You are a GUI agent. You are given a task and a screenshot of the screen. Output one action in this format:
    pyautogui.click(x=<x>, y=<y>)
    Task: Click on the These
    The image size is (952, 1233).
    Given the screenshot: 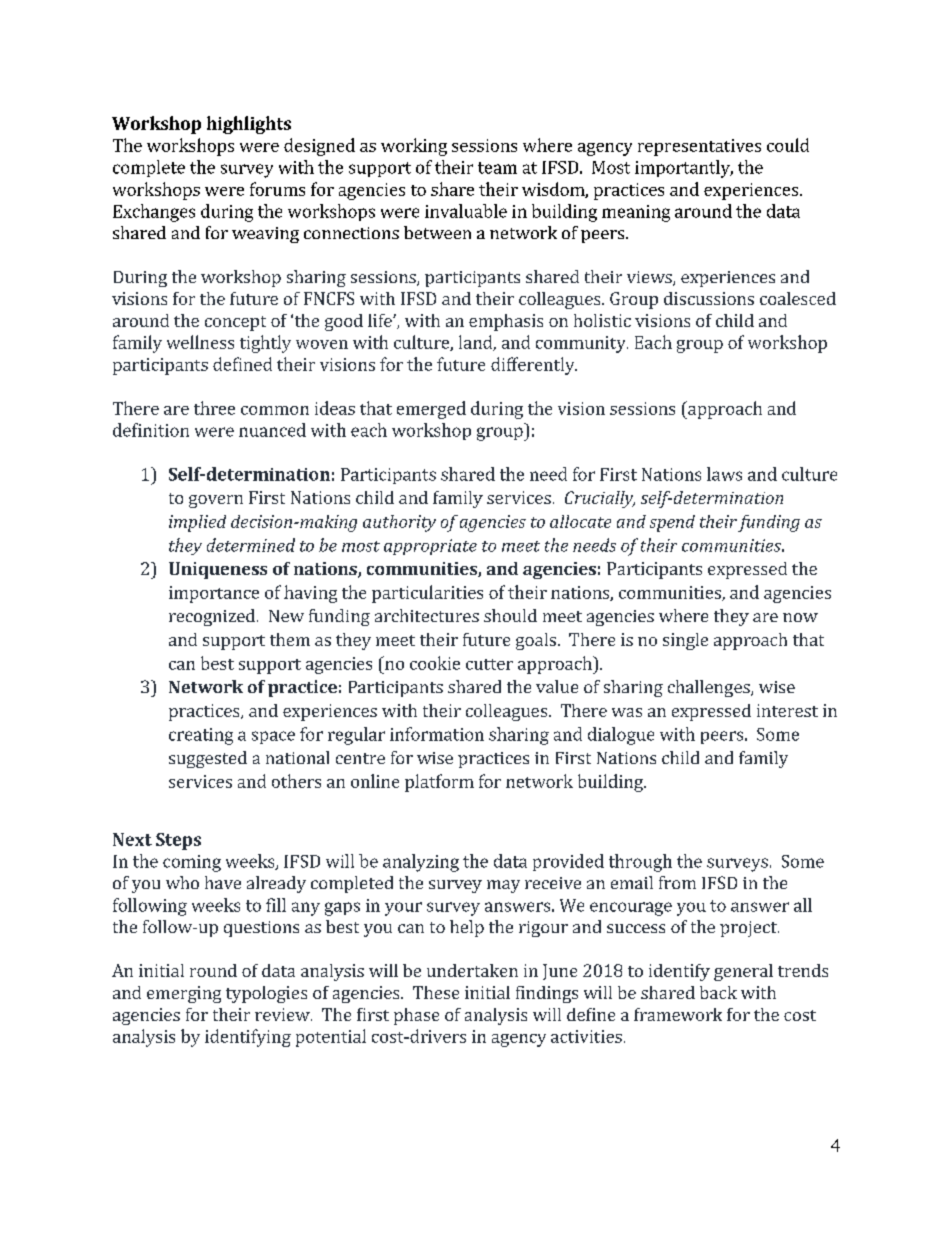 What is the action you would take?
    pyautogui.click(x=436, y=992)
